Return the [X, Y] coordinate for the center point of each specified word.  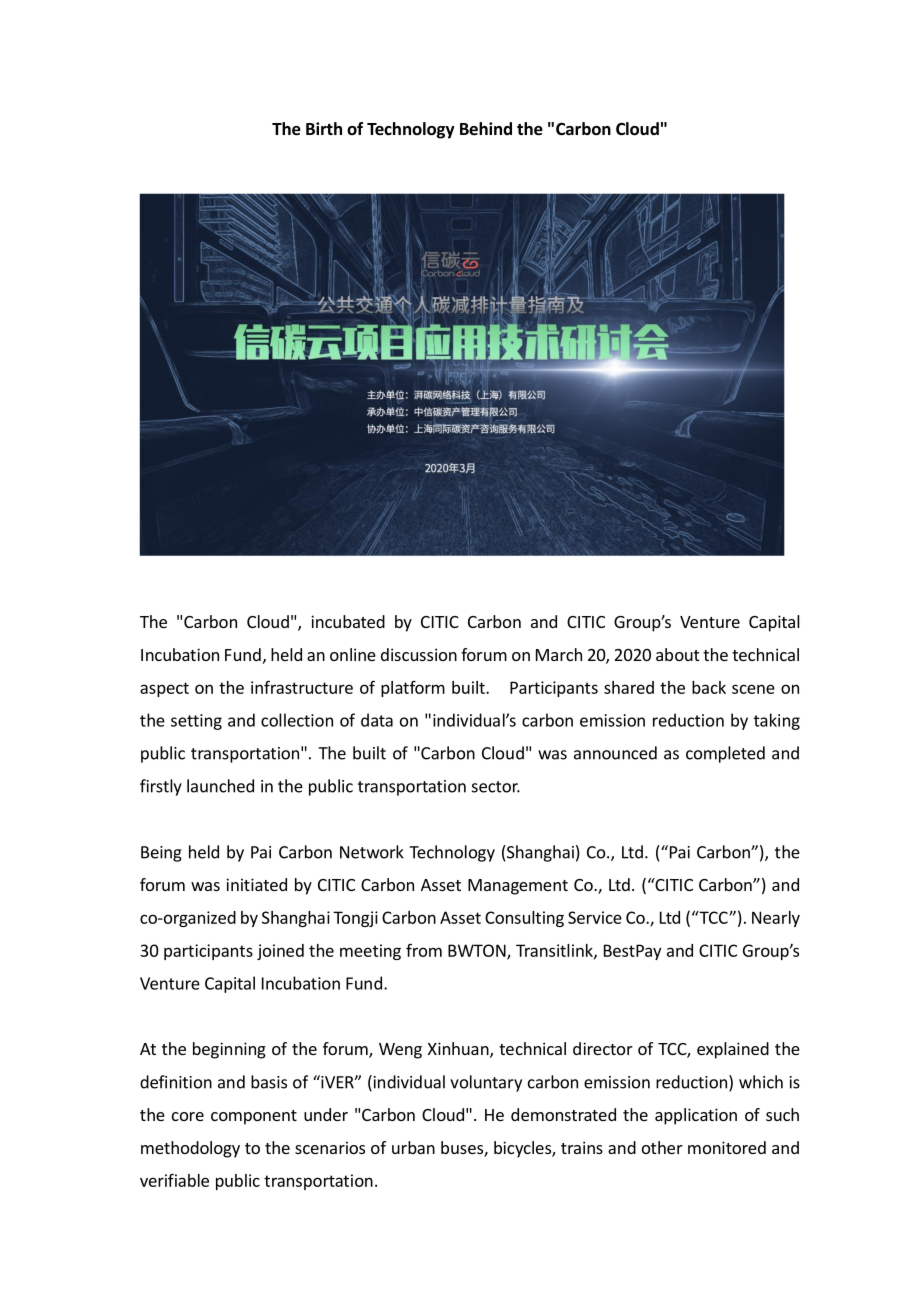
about [677, 654]
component [254, 1117]
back [709, 687]
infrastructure [302, 687]
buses [463, 1149]
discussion [419, 654]
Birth [324, 128]
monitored [727, 1147]
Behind [486, 129]
